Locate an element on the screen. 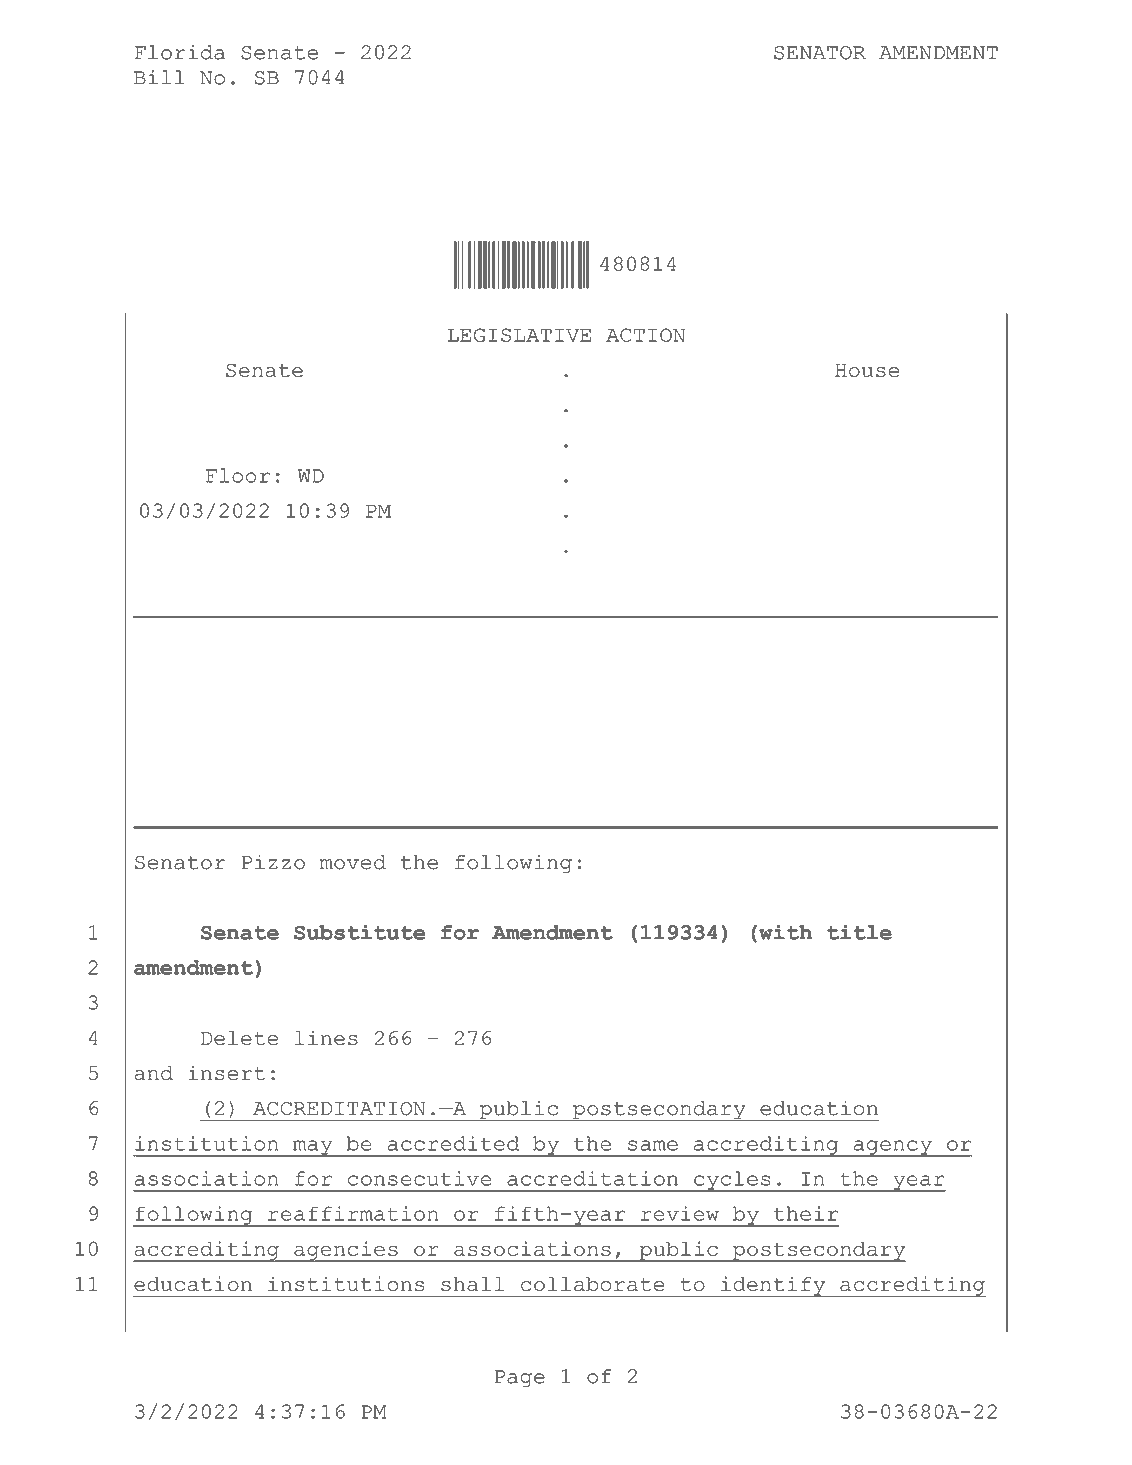 This screenshot has height=1465, width=1132. agency is located at coordinates (892, 1148).
